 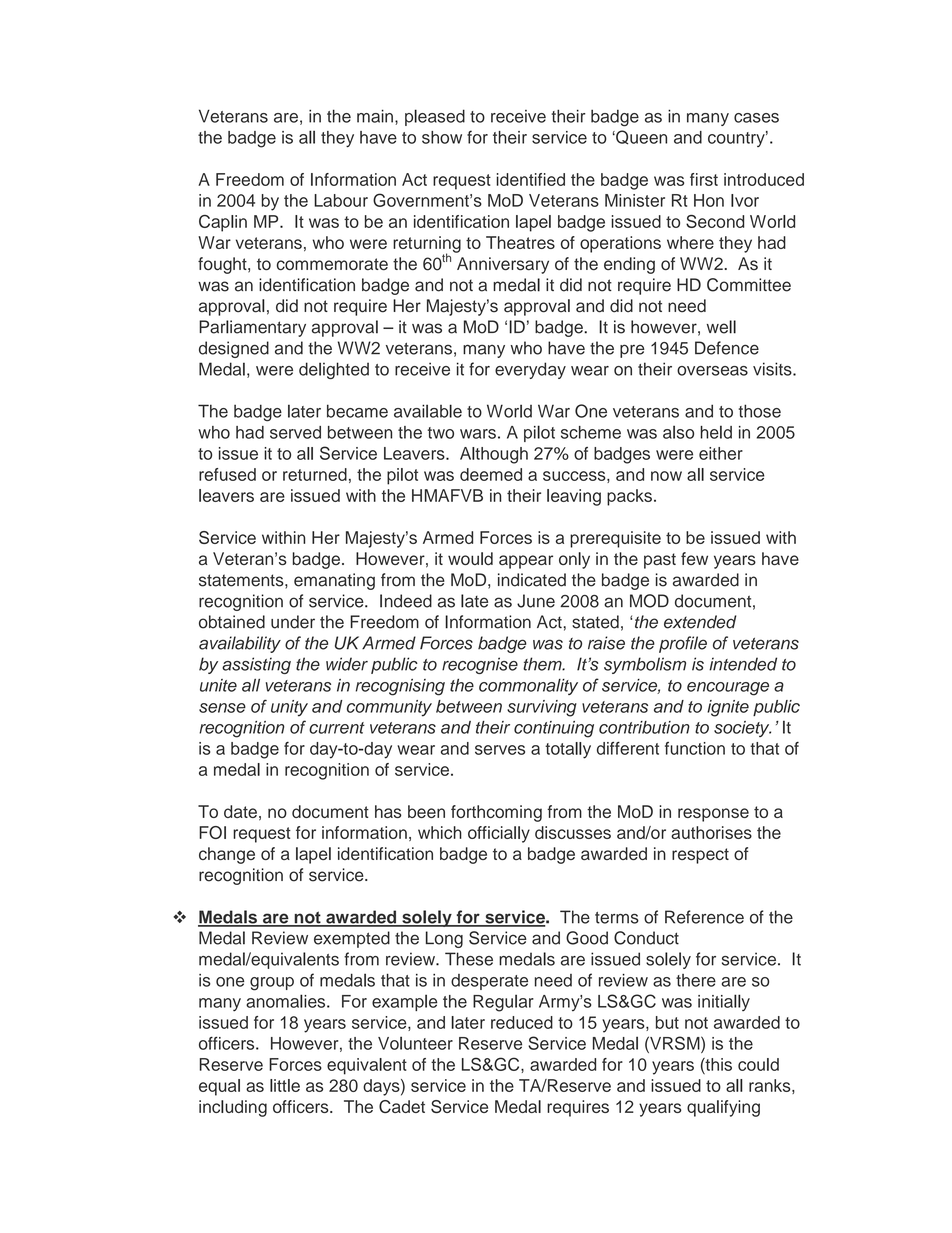 What do you see at coordinates (530, 370) in the screenshot?
I see `everyday` at bounding box center [530, 370].
